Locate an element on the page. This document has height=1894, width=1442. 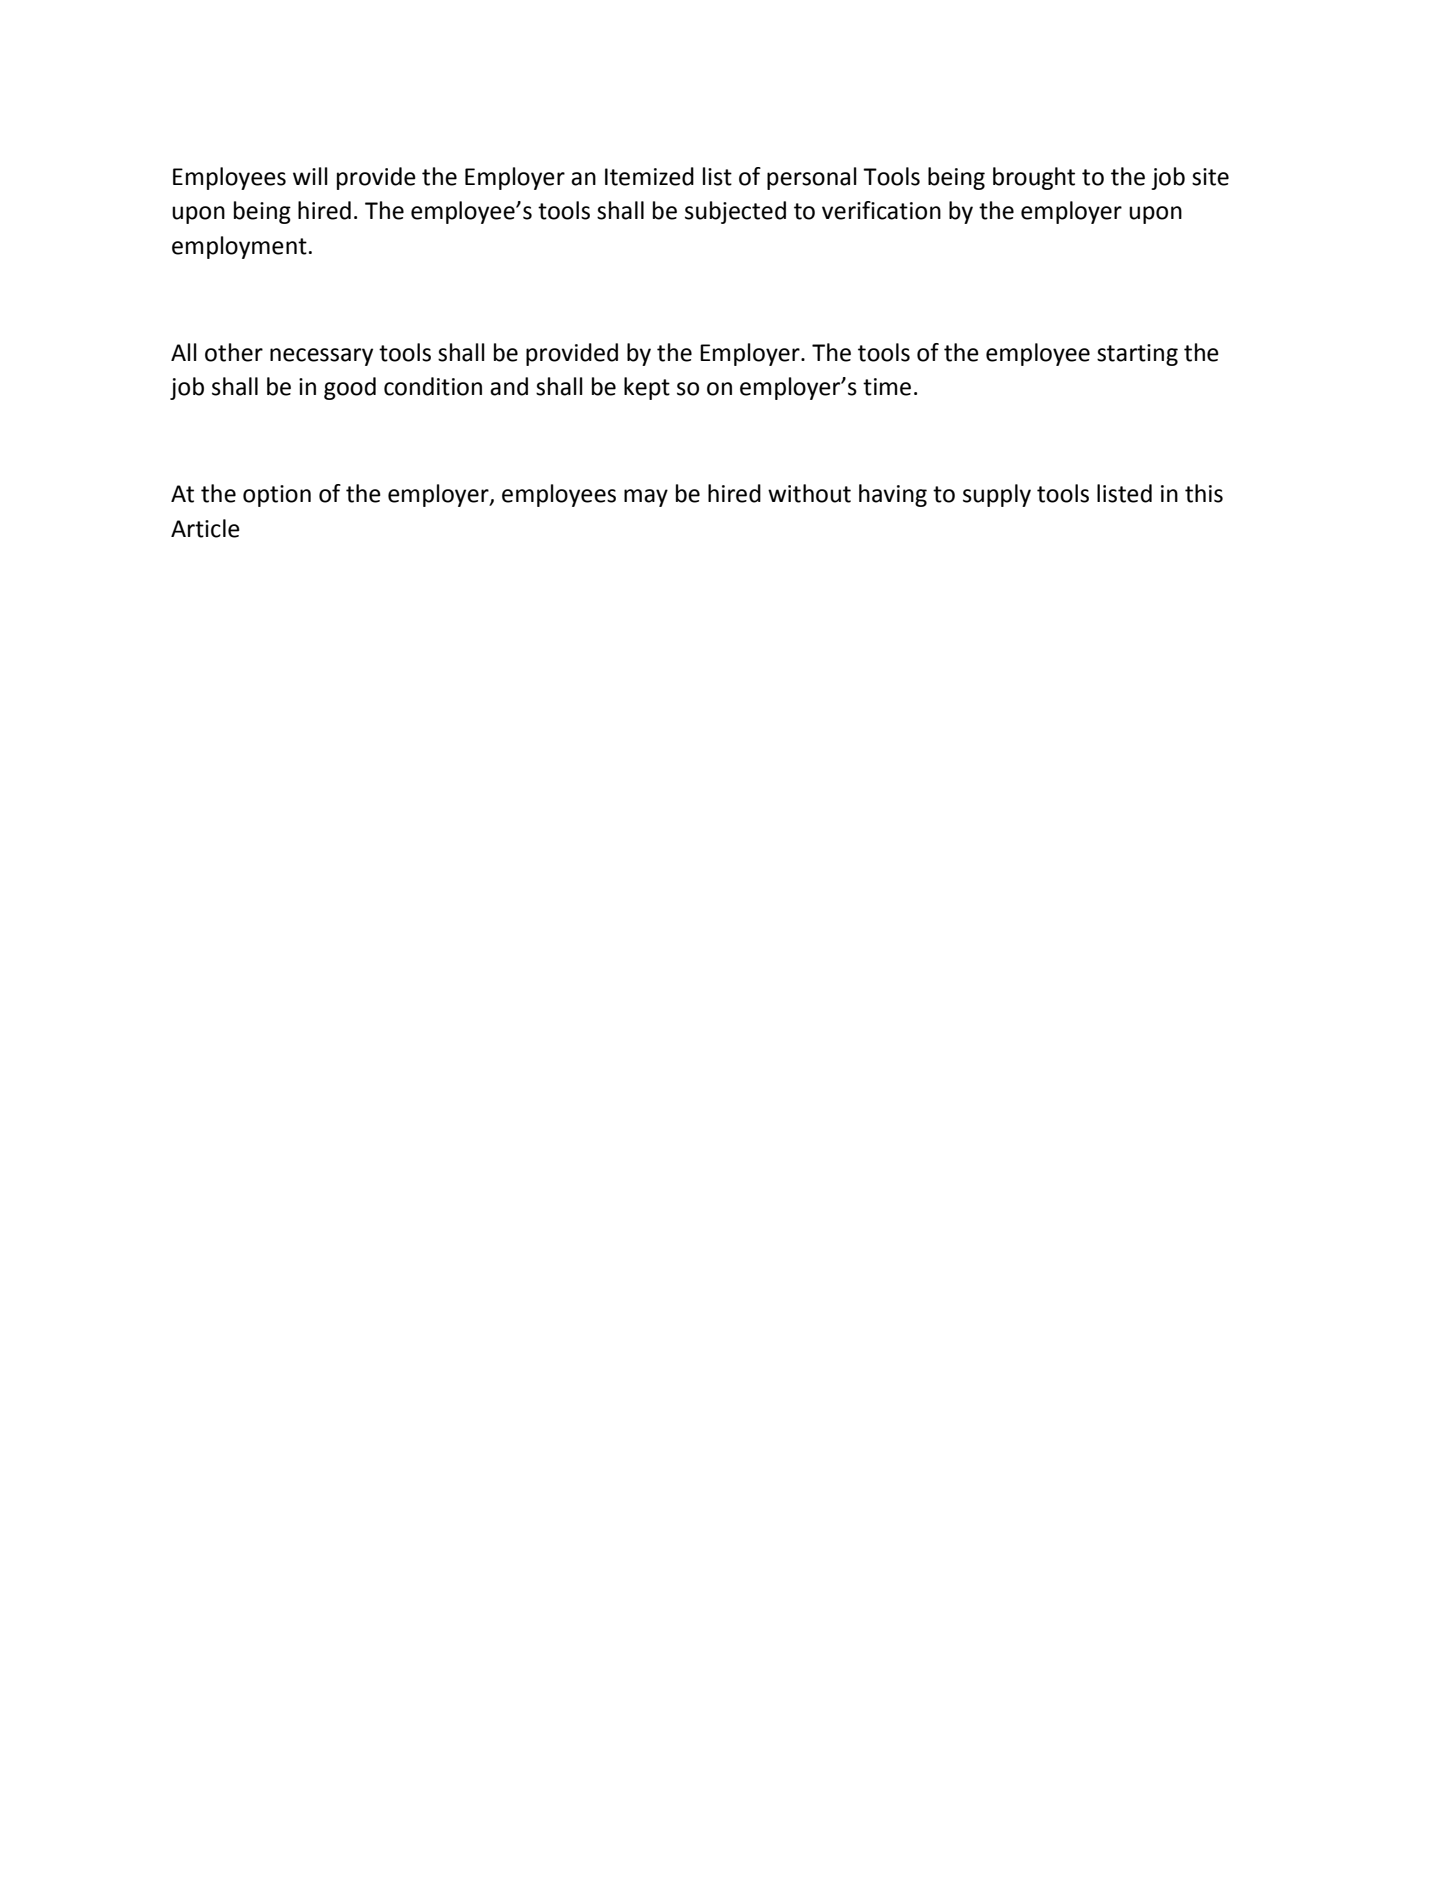
time is located at coordinates (887, 387).
